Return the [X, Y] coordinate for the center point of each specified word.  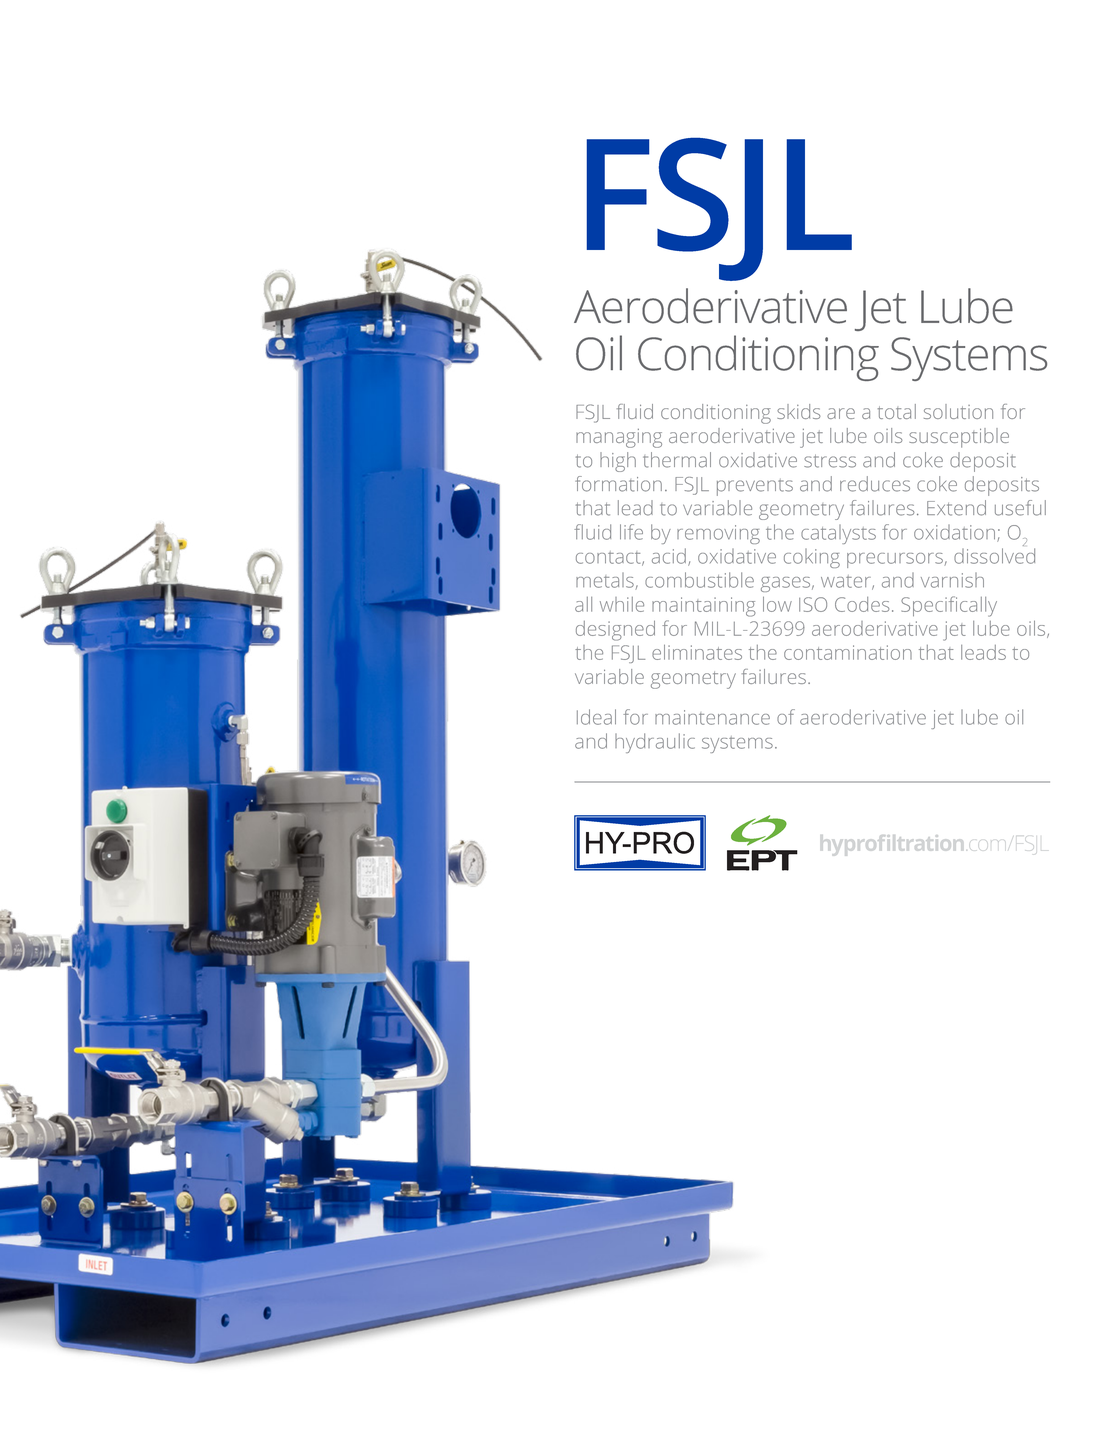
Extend [956, 508]
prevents [755, 487]
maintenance [712, 717]
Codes [862, 604]
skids [799, 411]
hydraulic [655, 743]
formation [618, 484]
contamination [848, 652]
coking [812, 558]
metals [606, 581]
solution [958, 411]
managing [619, 438]
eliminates [697, 652]
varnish [952, 580]
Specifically [949, 606]
